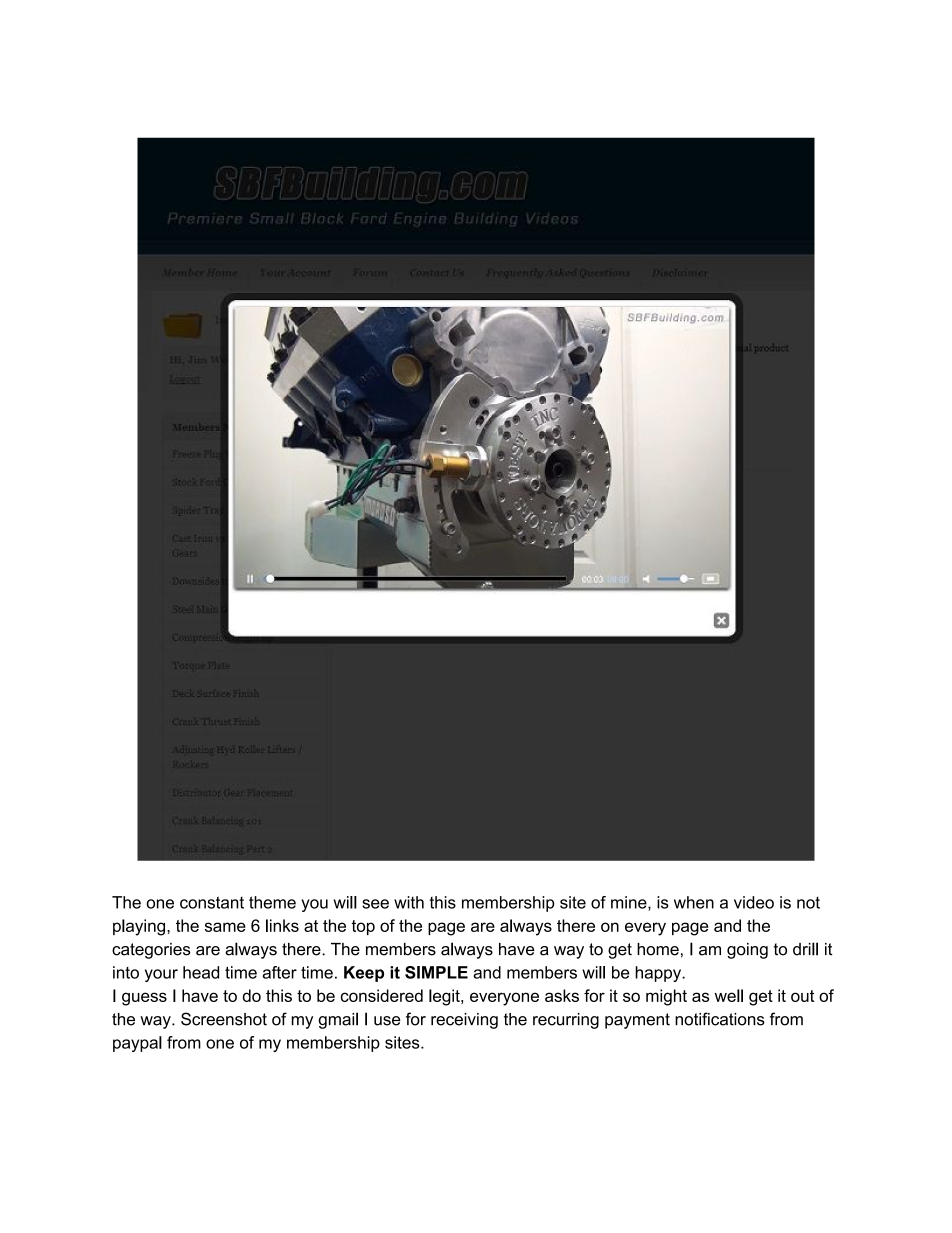 This screenshot has height=1233, width=952. What do you see at coordinates (151, 951) in the screenshot?
I see `categories` at bounding box center [151, 951].
